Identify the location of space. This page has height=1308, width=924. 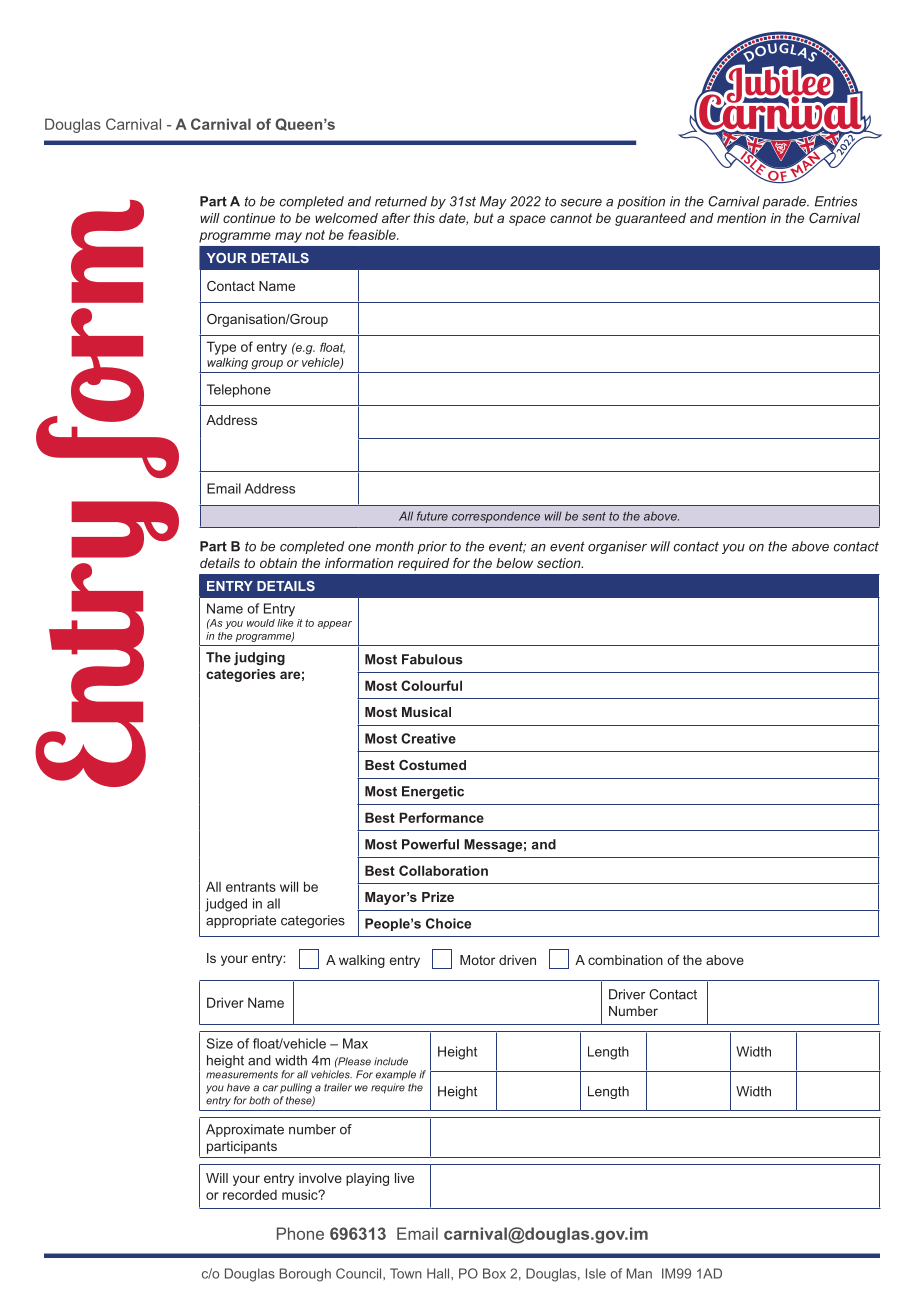
(527, 220).
